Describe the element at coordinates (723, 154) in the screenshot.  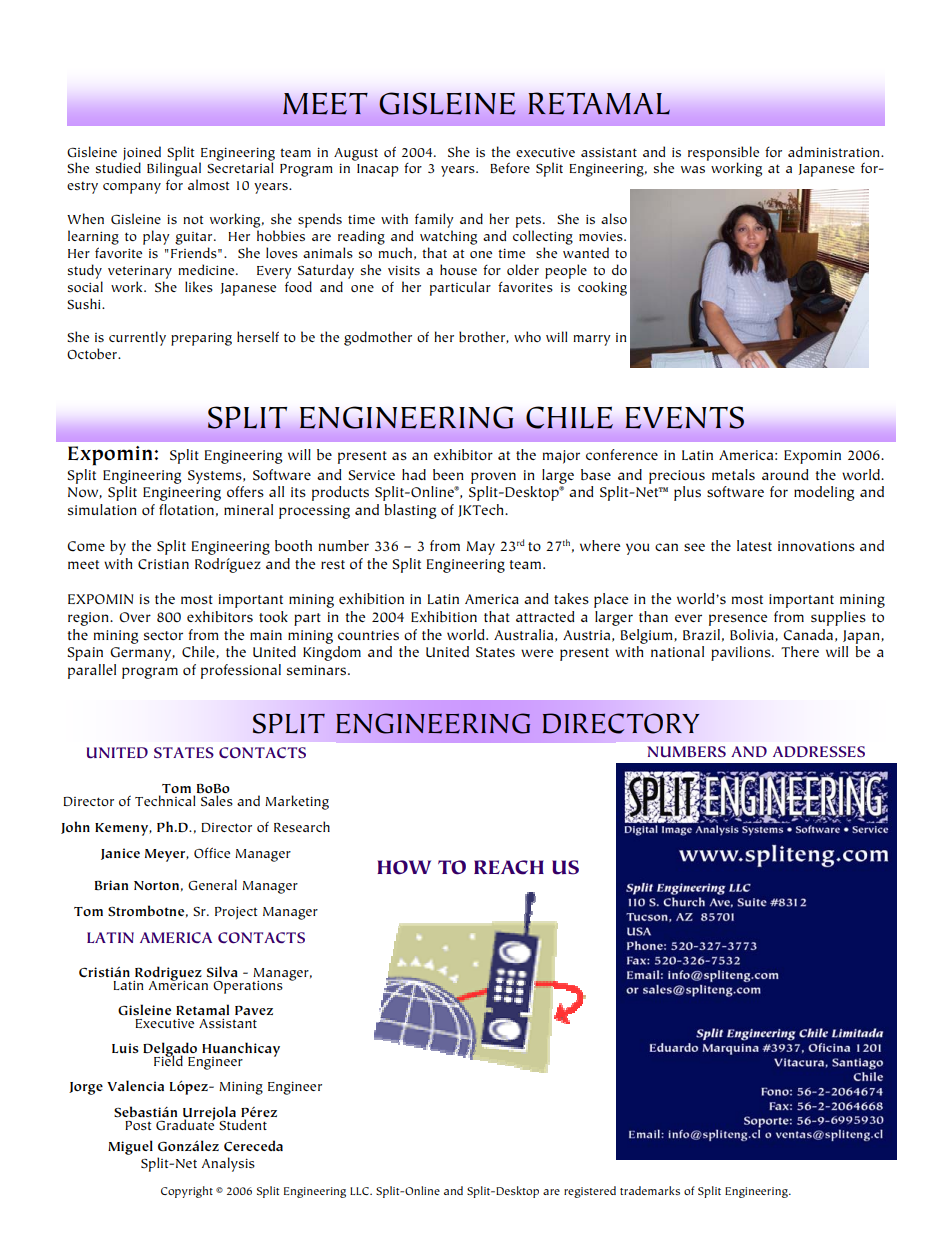
I see `responsible` at that location.
